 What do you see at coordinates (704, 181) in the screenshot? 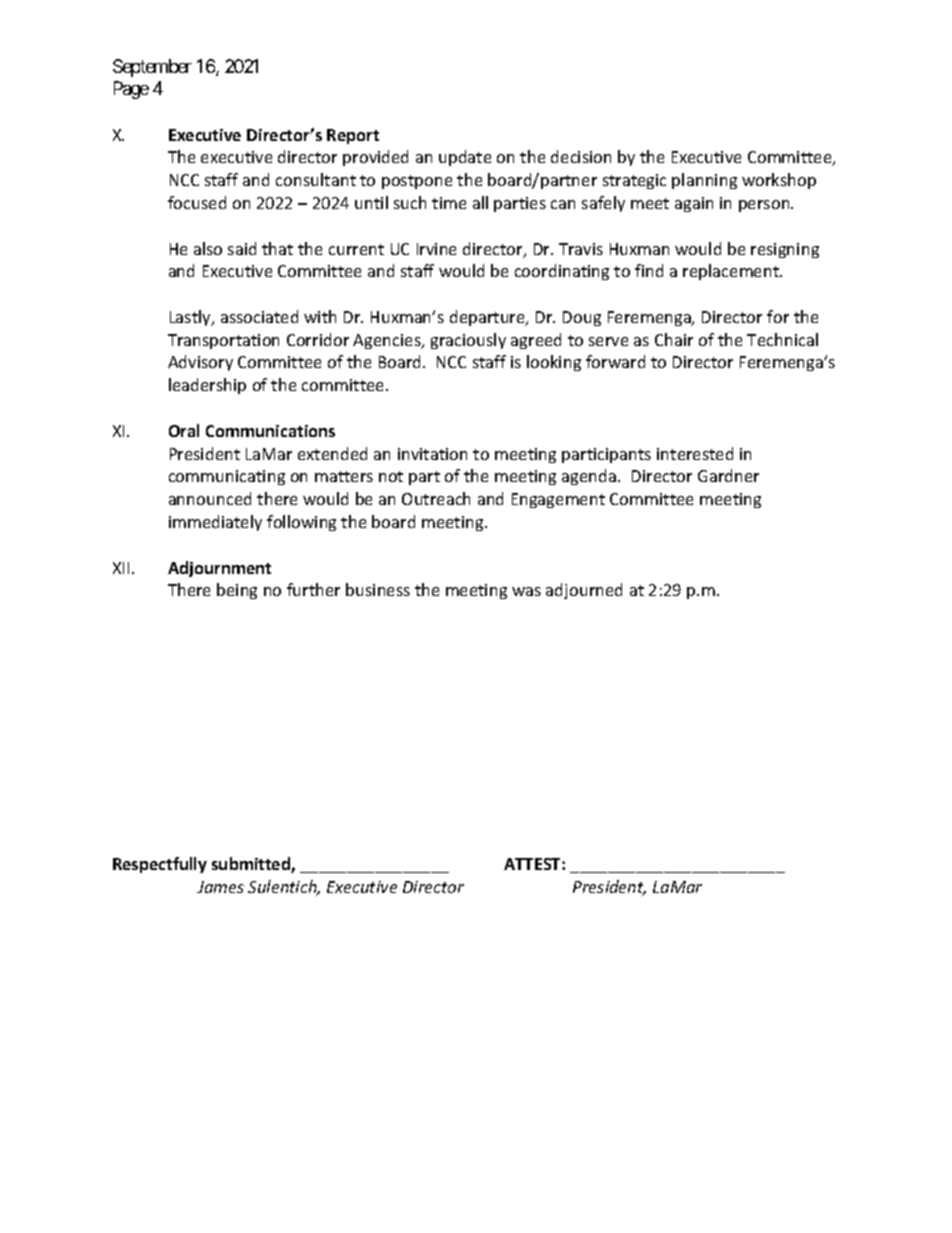
I see `planning` at bounding box center [704, 181].
